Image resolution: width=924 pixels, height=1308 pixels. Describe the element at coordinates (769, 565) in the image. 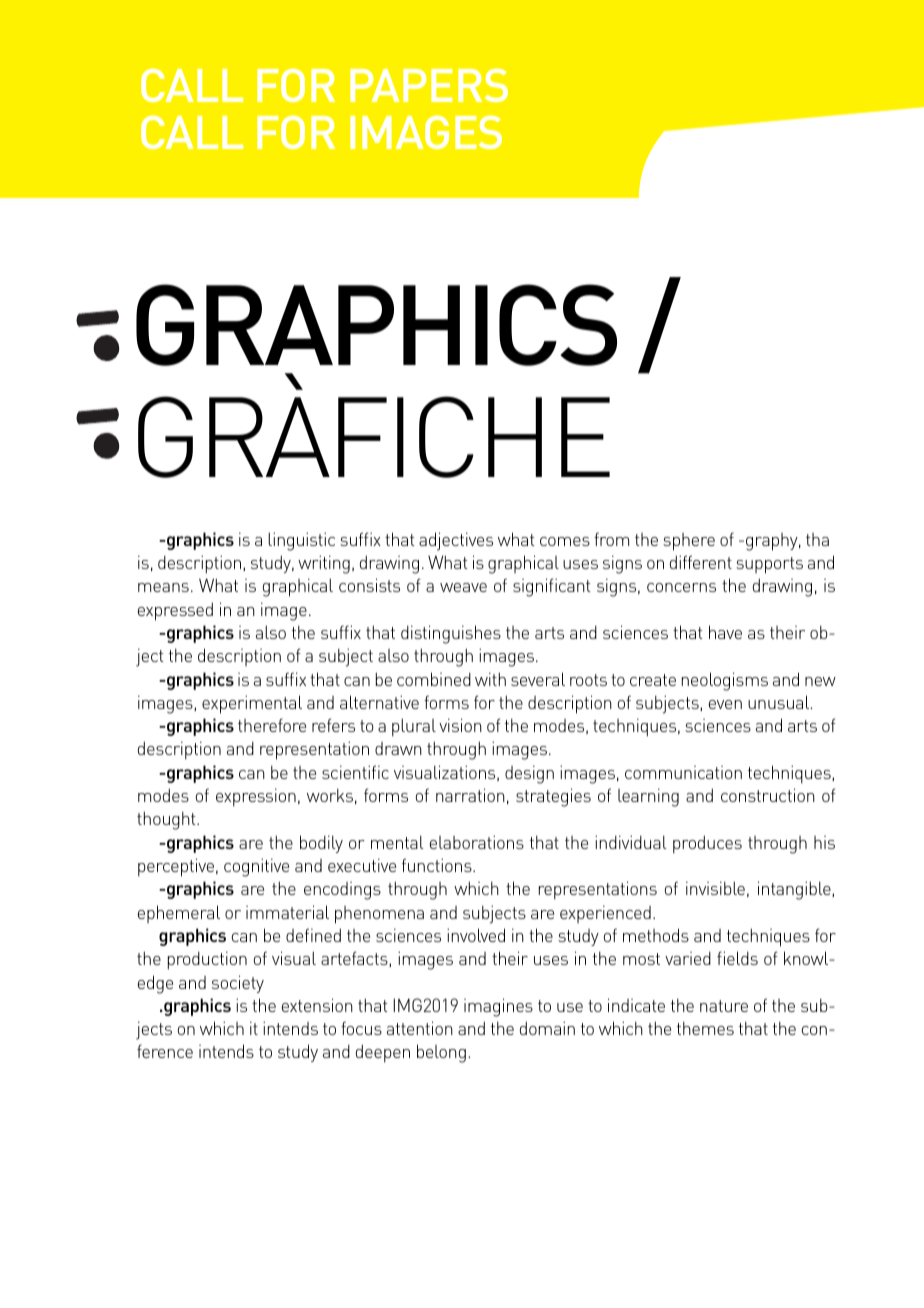

I see `supports` at that location.
